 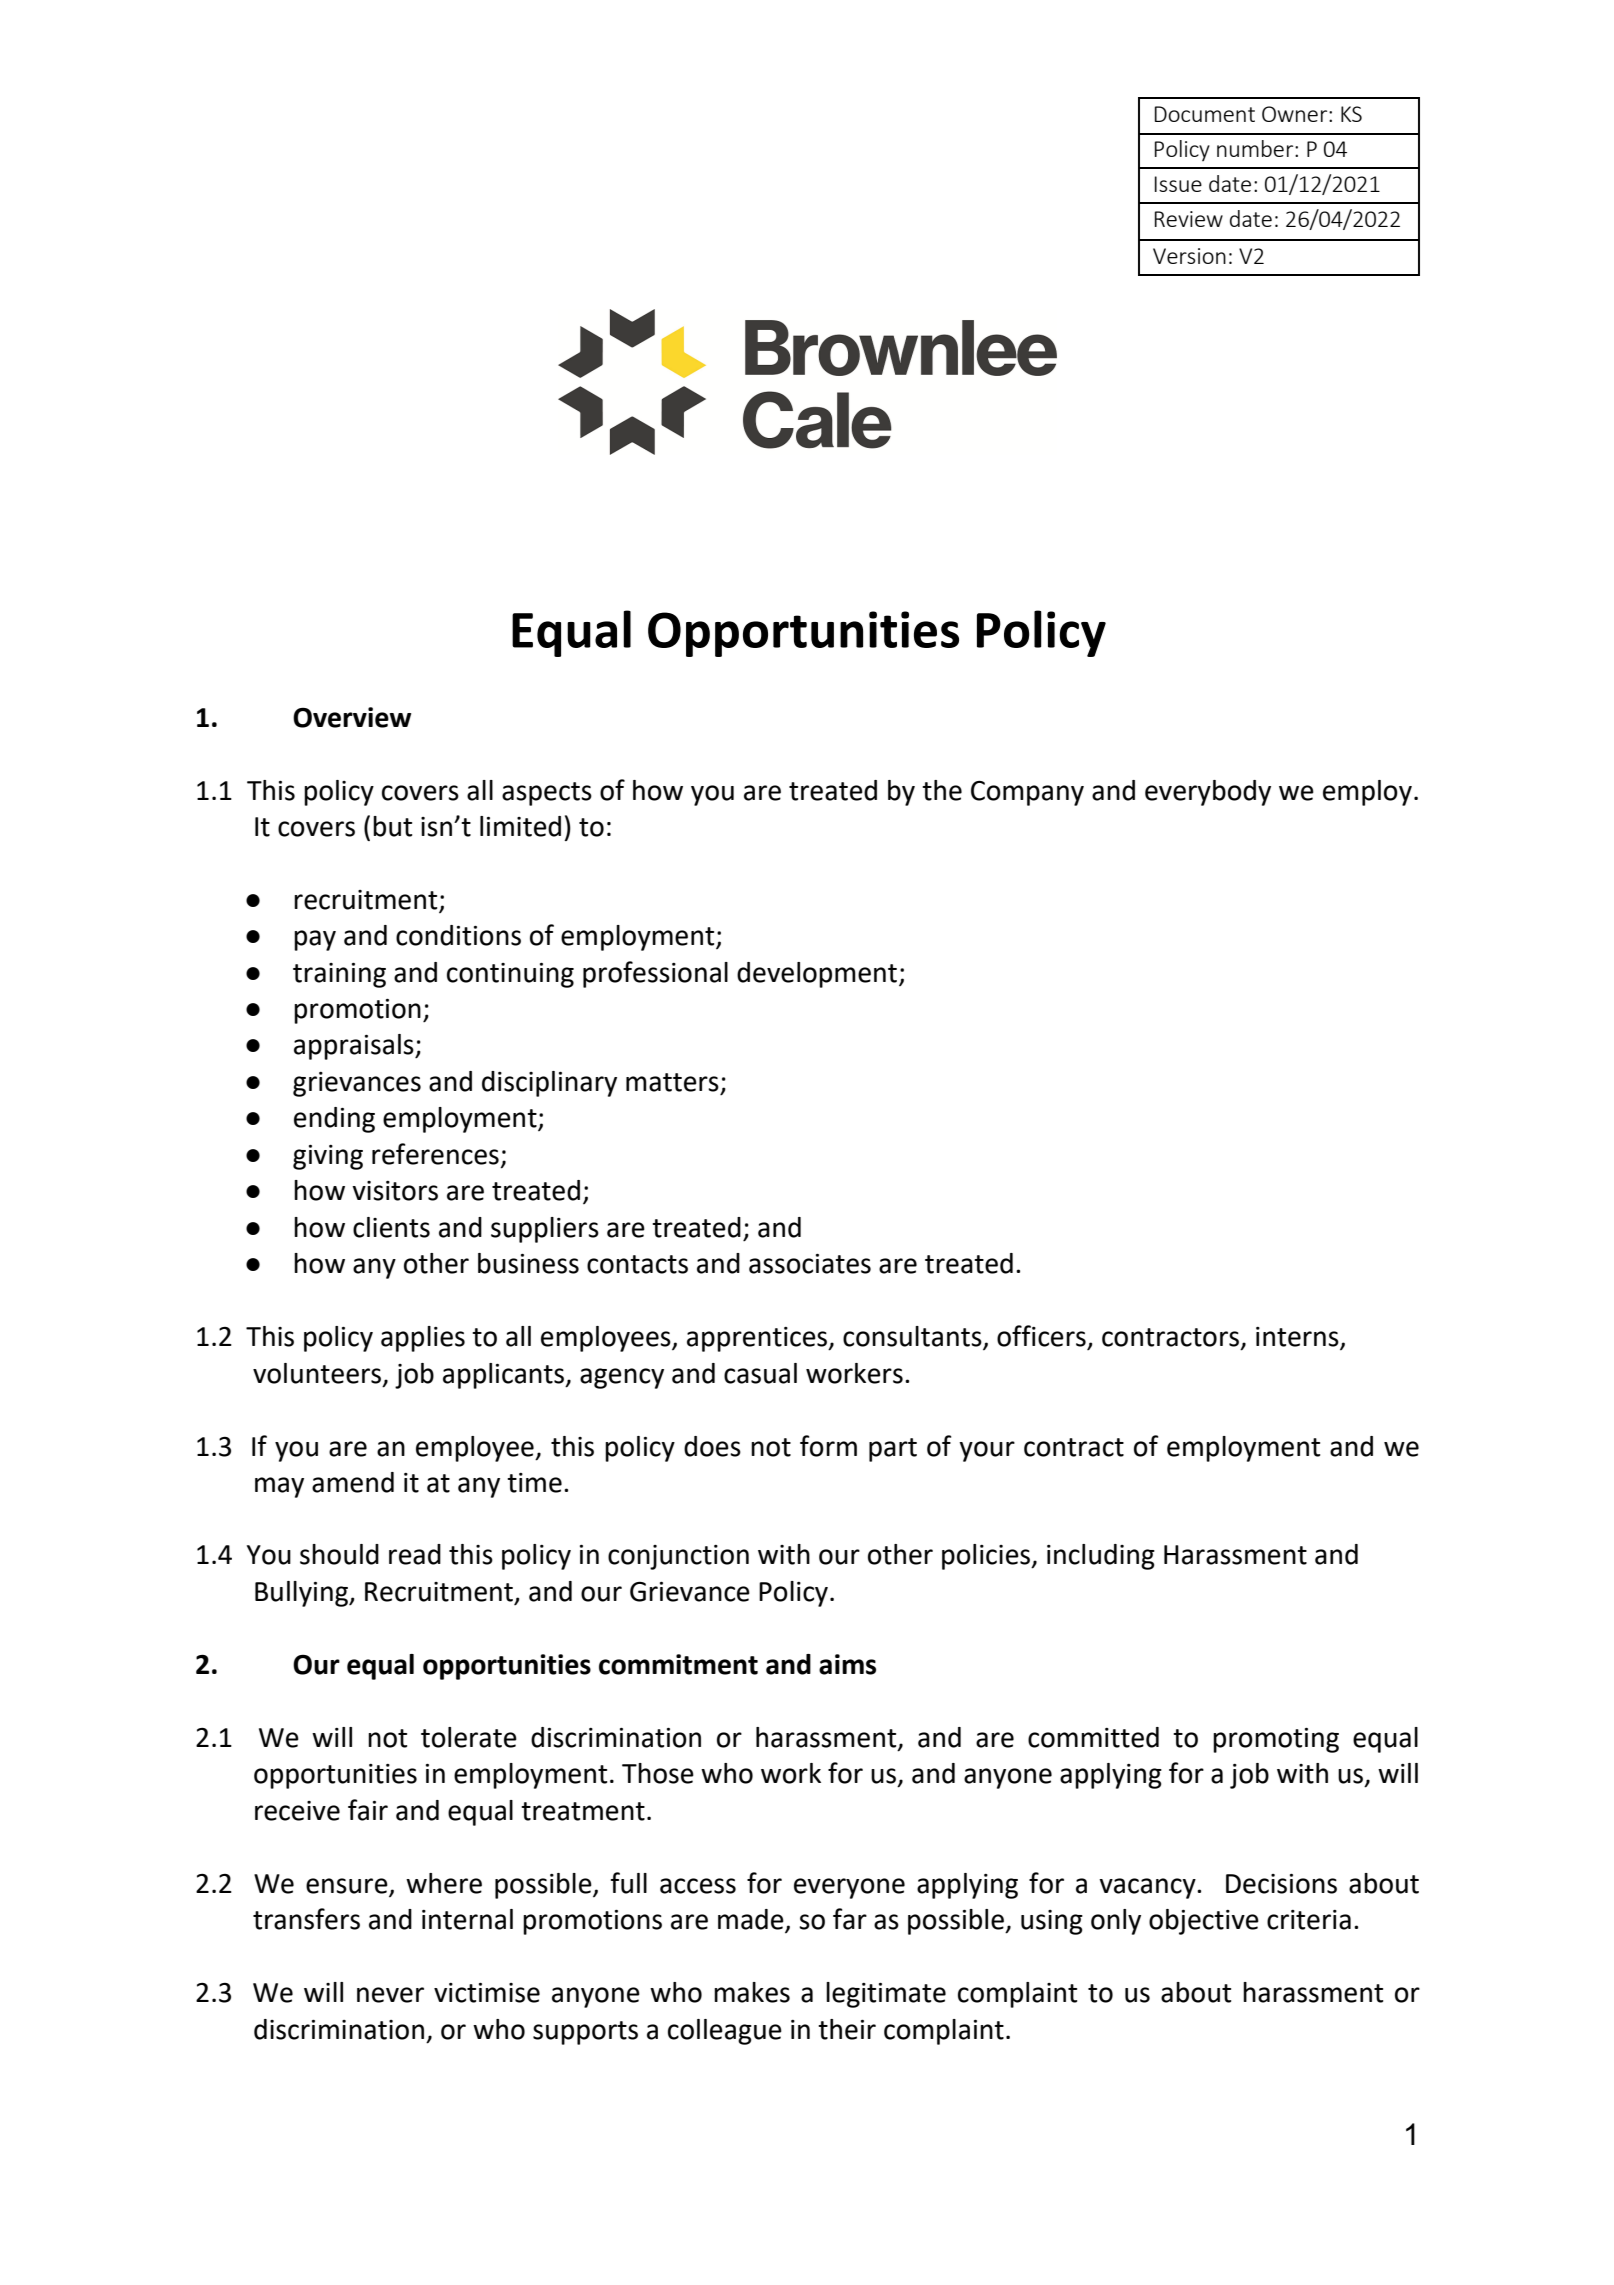 What do you see at coordinates (1027, 793) in the document?
I see `Company` at bounding box center [1027, 793].
